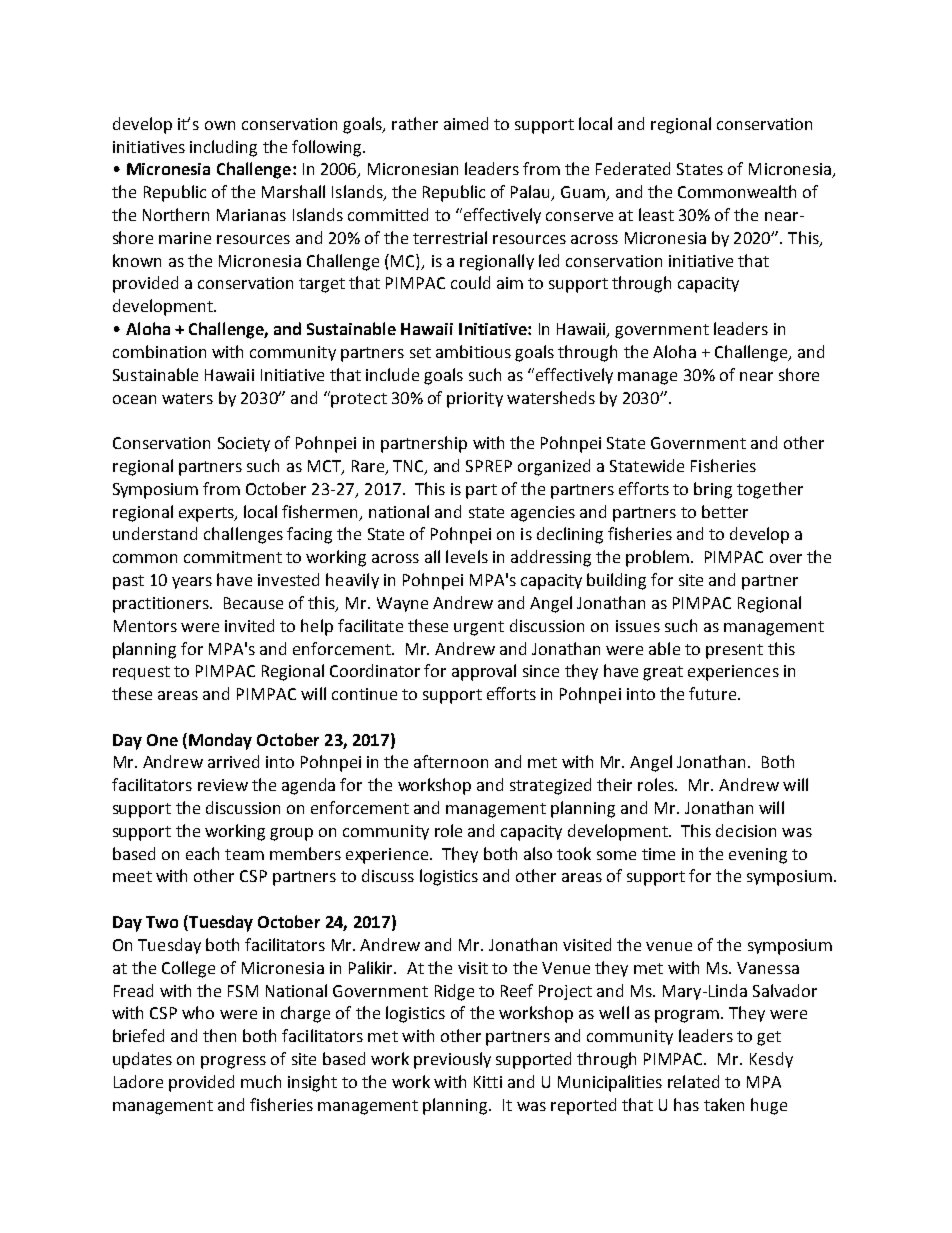 The image size is (952, 1233). I want to click on Federated, so click(633, 168).
